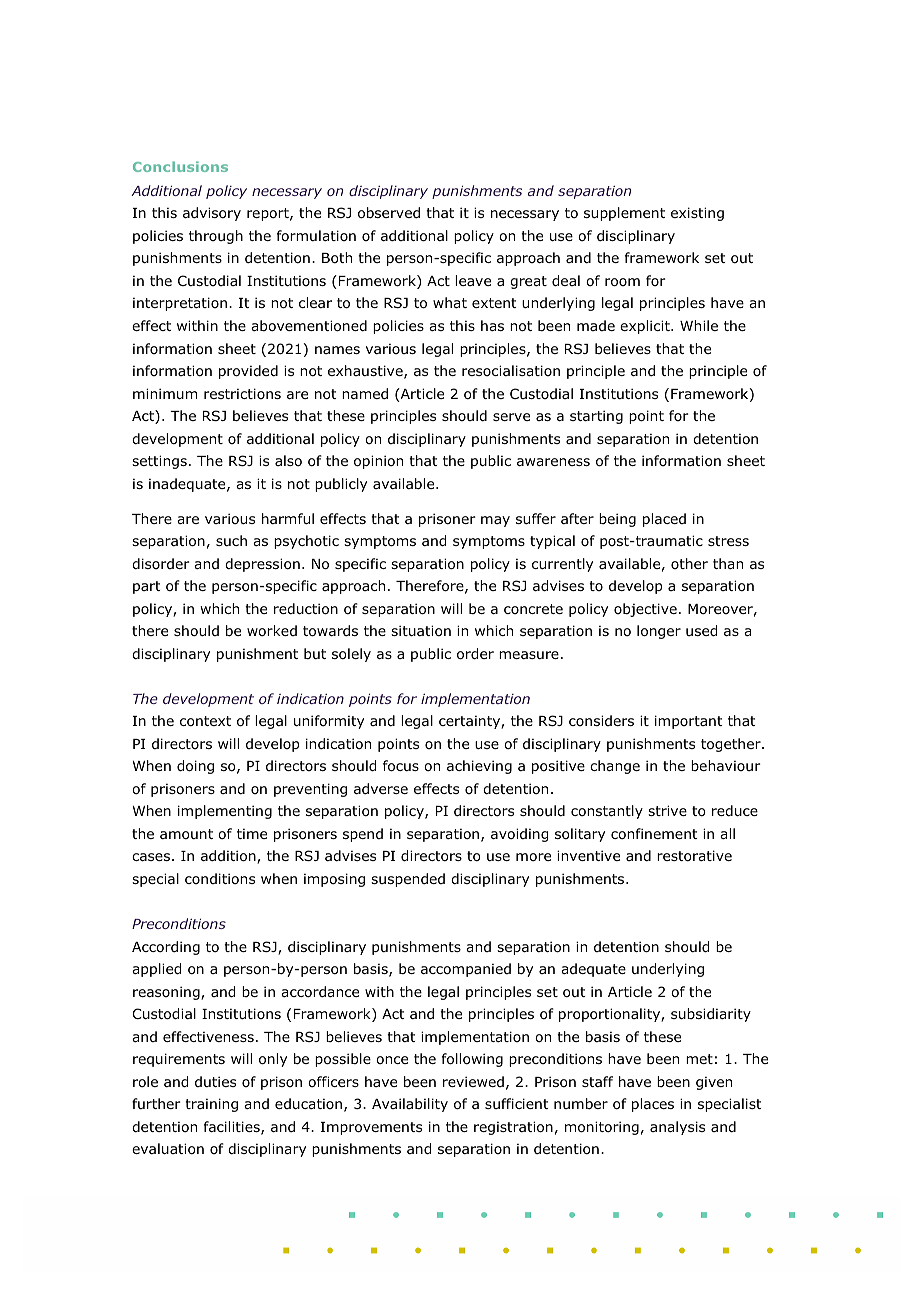 The image size is (924, 1308). I want to click on advisory, so click(212, 214).
